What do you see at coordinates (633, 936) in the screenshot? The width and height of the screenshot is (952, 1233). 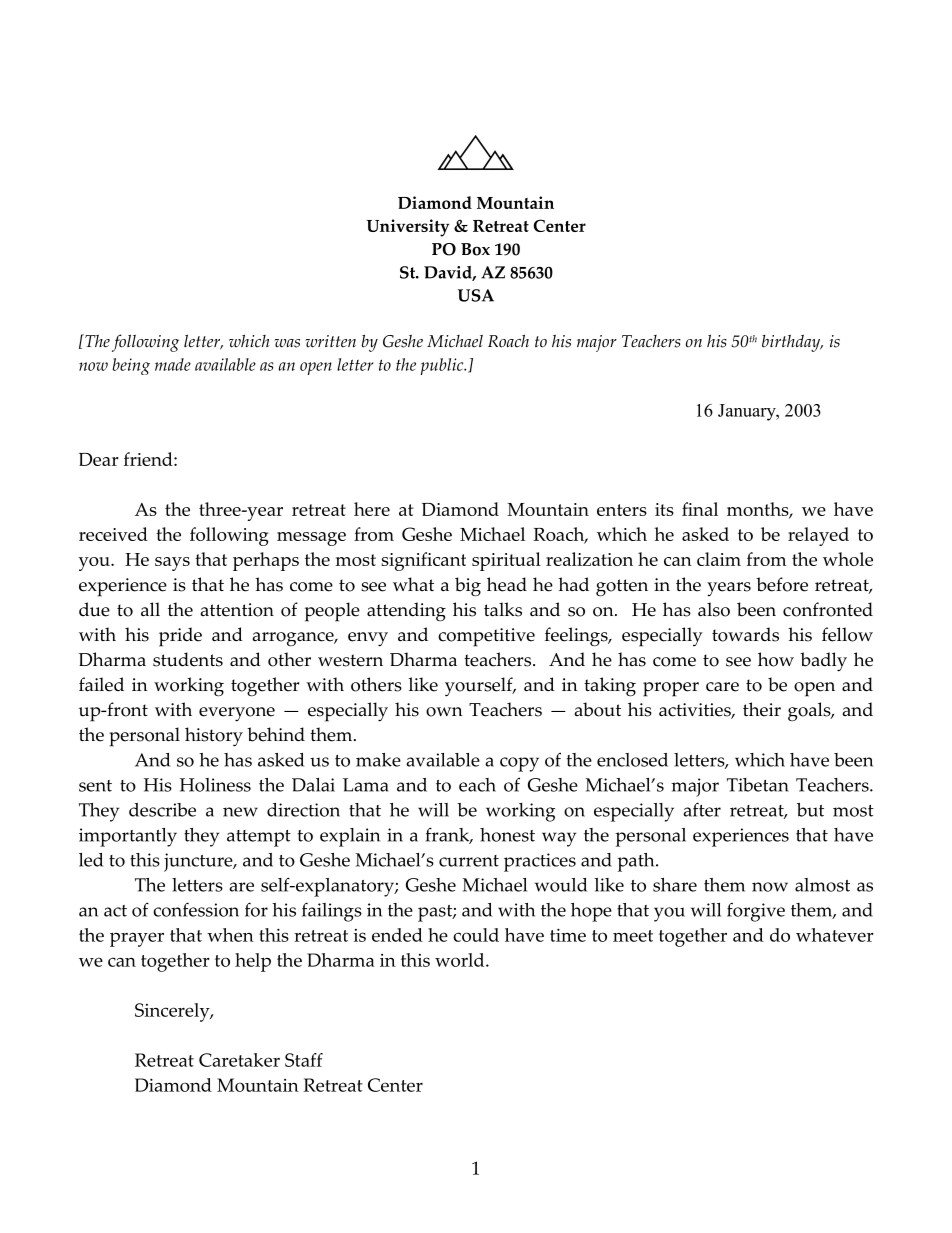 I see `meet` at bounding box center [633, 936].
